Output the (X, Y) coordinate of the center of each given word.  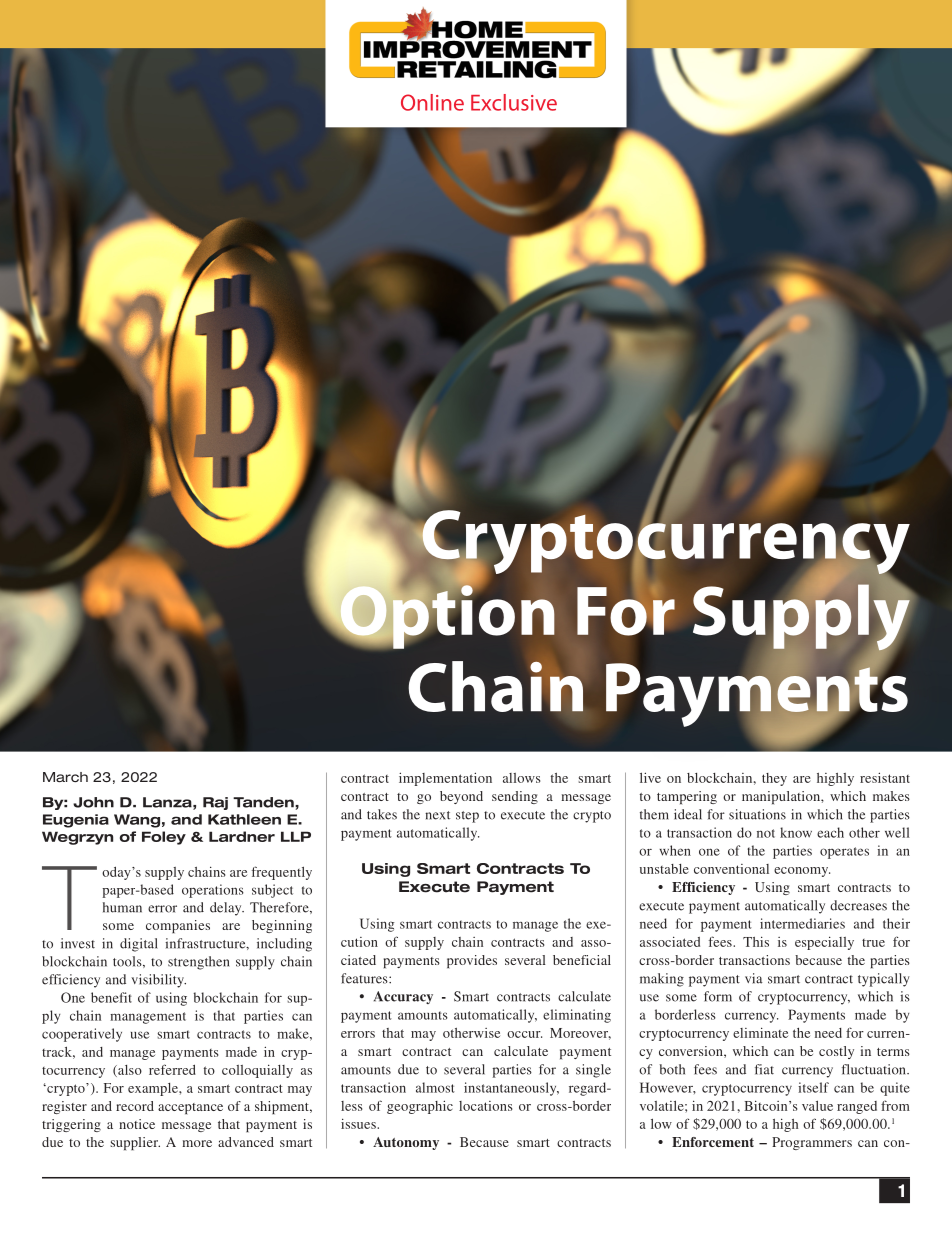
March (65, 777)
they (774, 779)
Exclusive (514, 102)
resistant (885, 777)
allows (521, 778)
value (817, 1105)
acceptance (190, 1108)
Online (432, 102)
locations (485, 1106)
